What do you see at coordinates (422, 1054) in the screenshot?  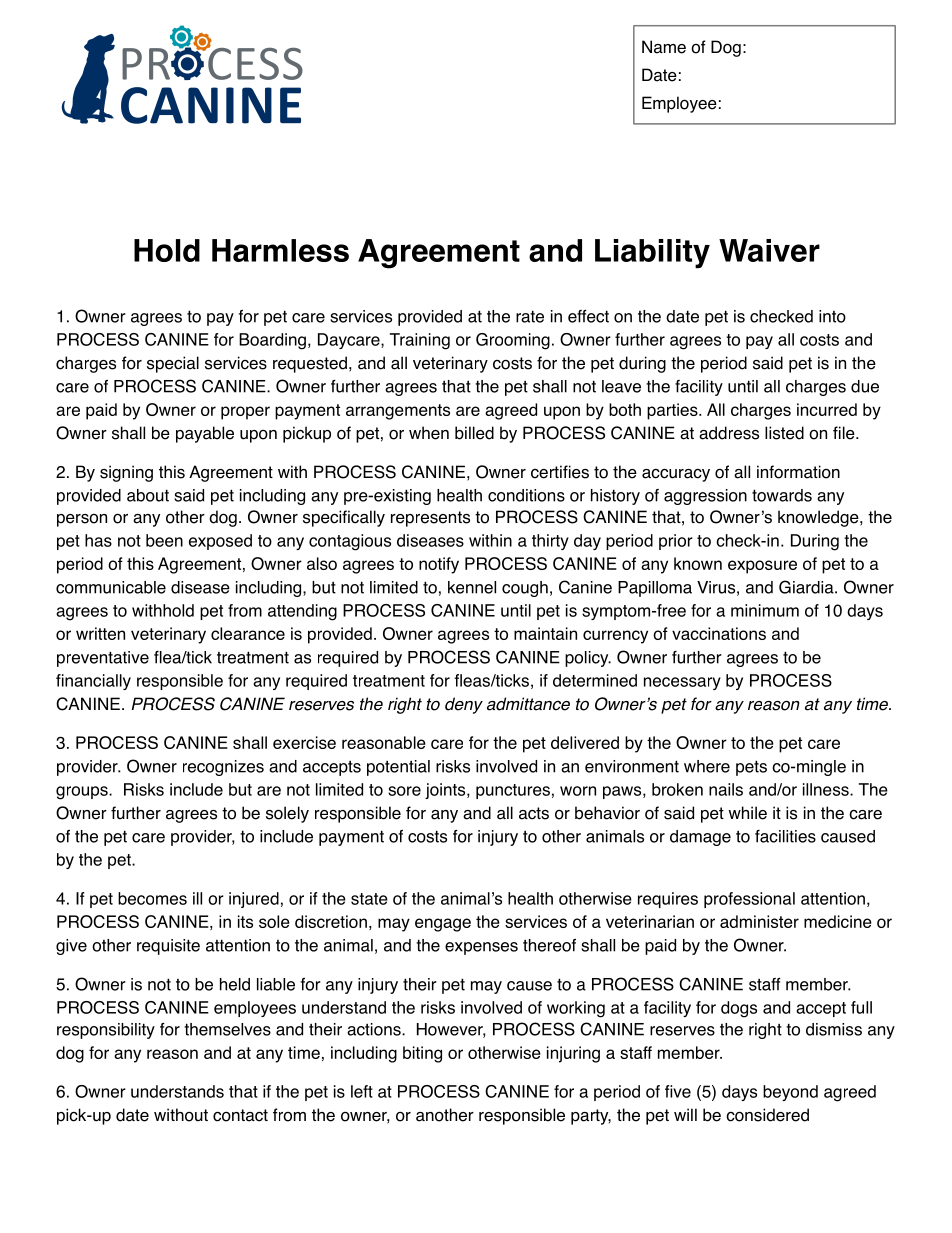 I see `biting` at bounding box center [422, 1054].
